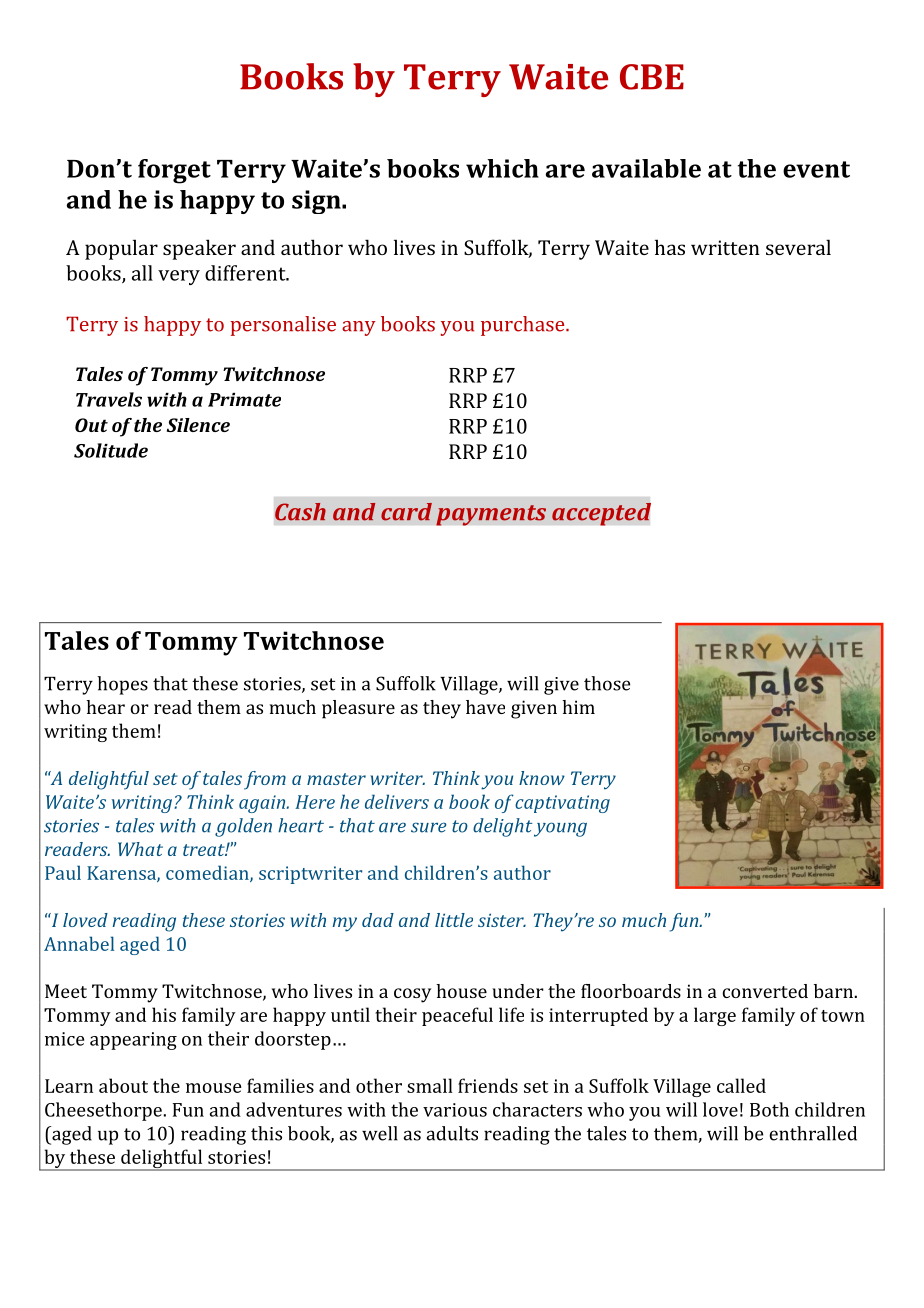  What do you see at coordinates (652, 77) in the screenshot?
I see `CBE` at bounding box center [652, 77].
